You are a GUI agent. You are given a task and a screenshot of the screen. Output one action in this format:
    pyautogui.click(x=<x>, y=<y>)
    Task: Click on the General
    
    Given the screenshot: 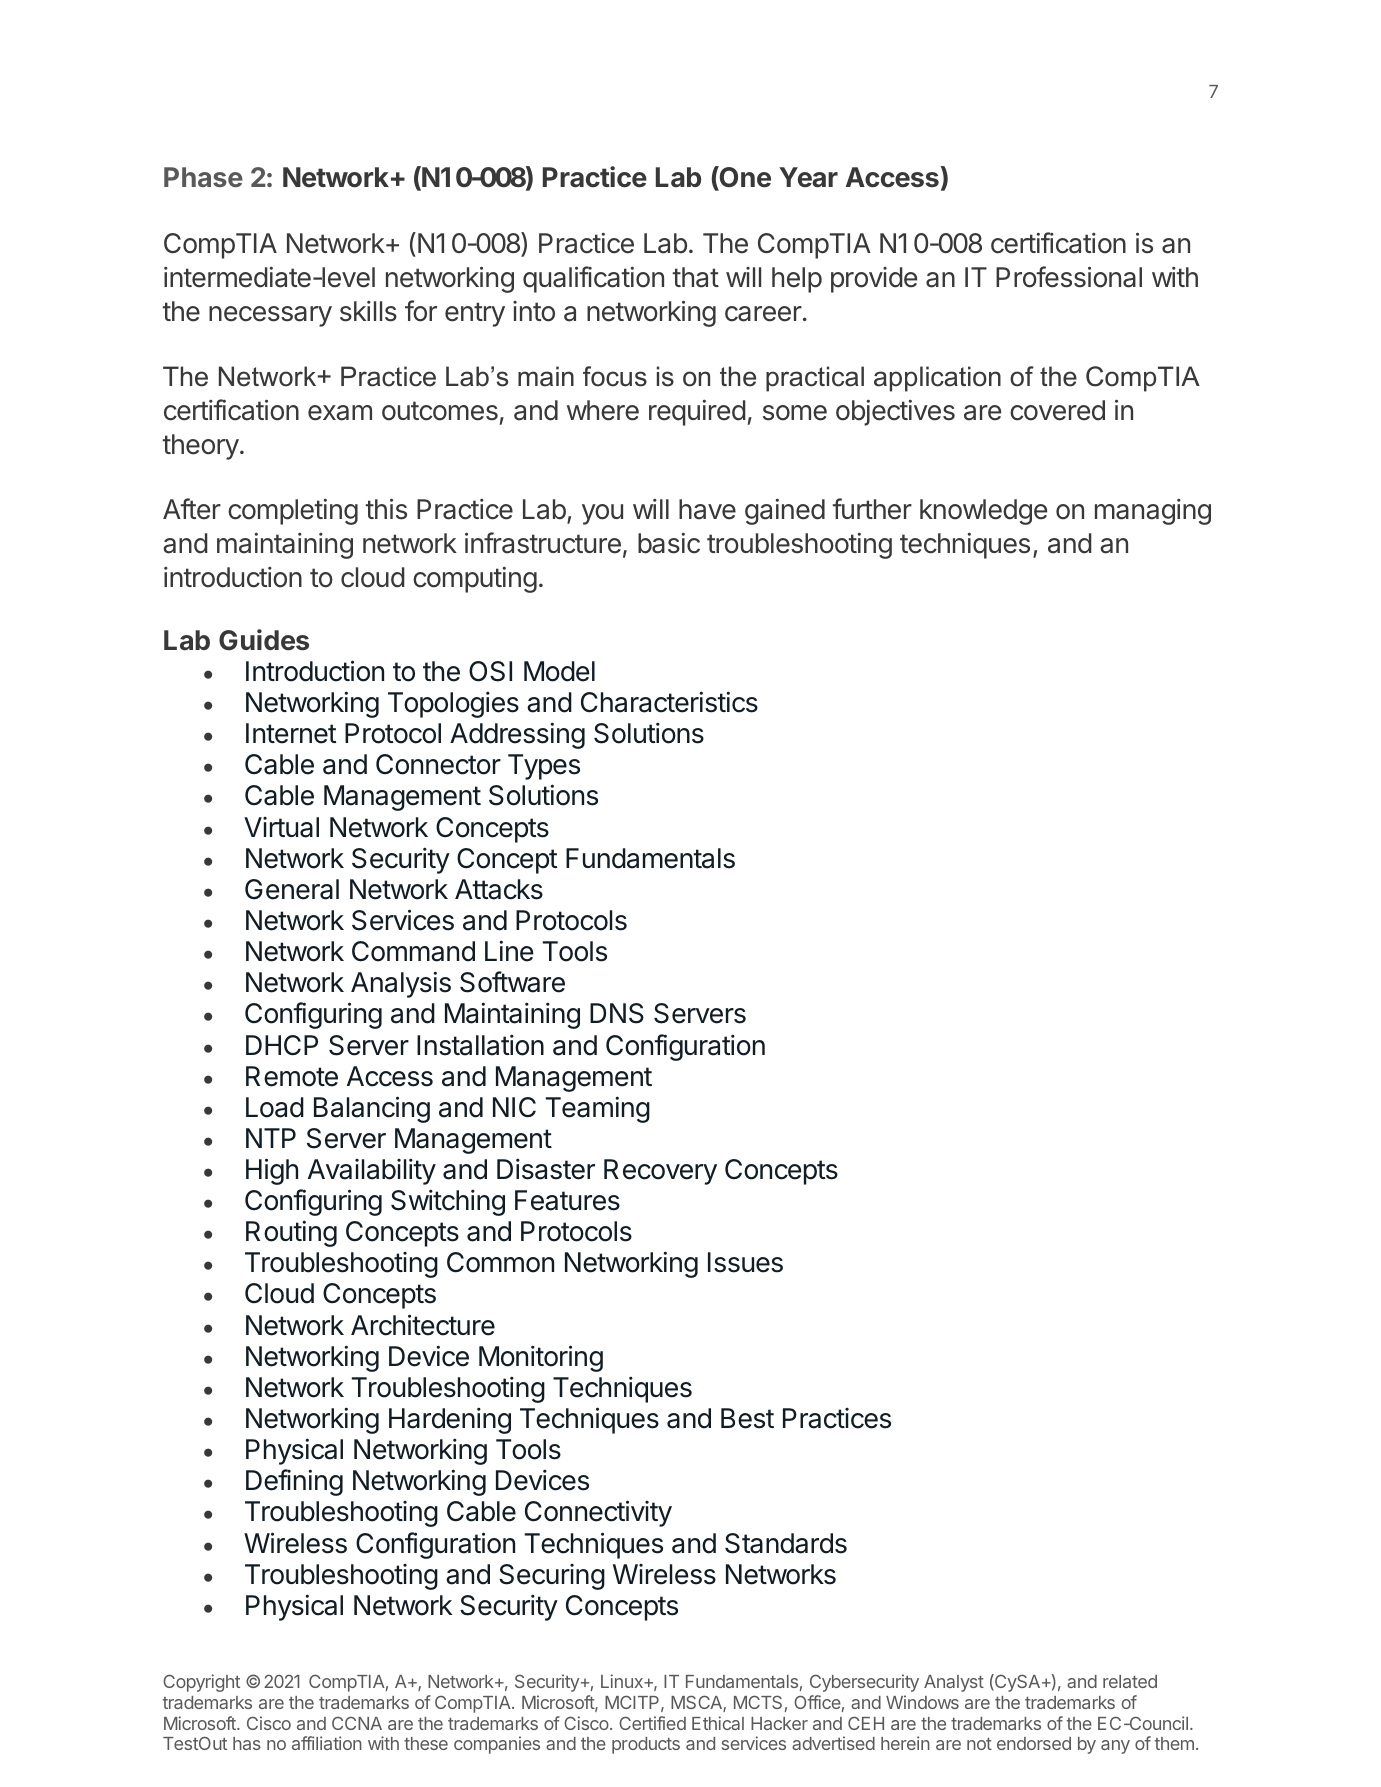 What is the action you would take?
    pyautogui.click(x=292, y=889)
